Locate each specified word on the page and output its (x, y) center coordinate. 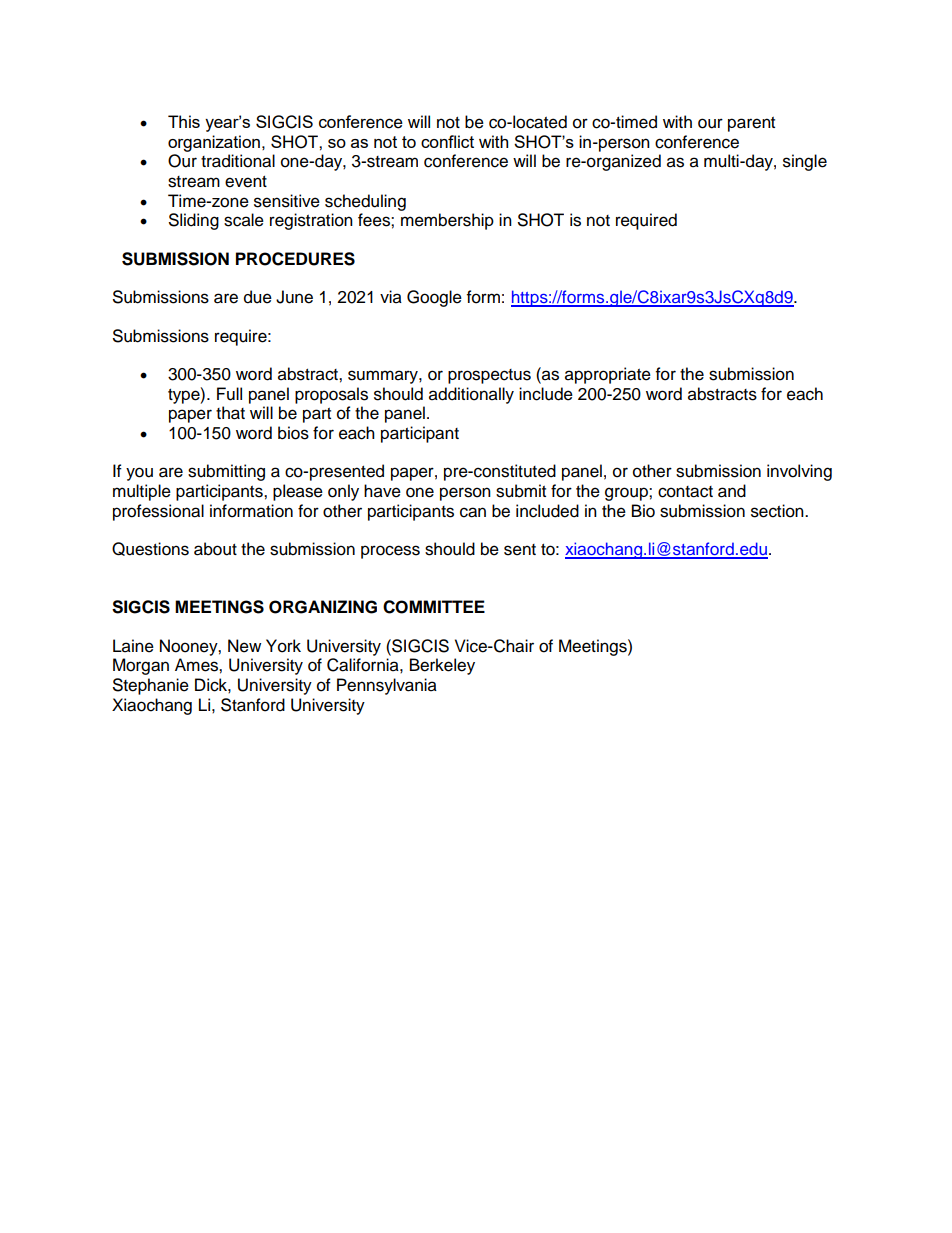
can (473, 512)
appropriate (608, 375)
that (230, 413)
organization (214, 143)
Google (434, 298)
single (805, 162)
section (778, 511)
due (258, 297)
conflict (447, 141)
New (244, 646)
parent (751, 124)
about (215, 549)
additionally (471, 395)
